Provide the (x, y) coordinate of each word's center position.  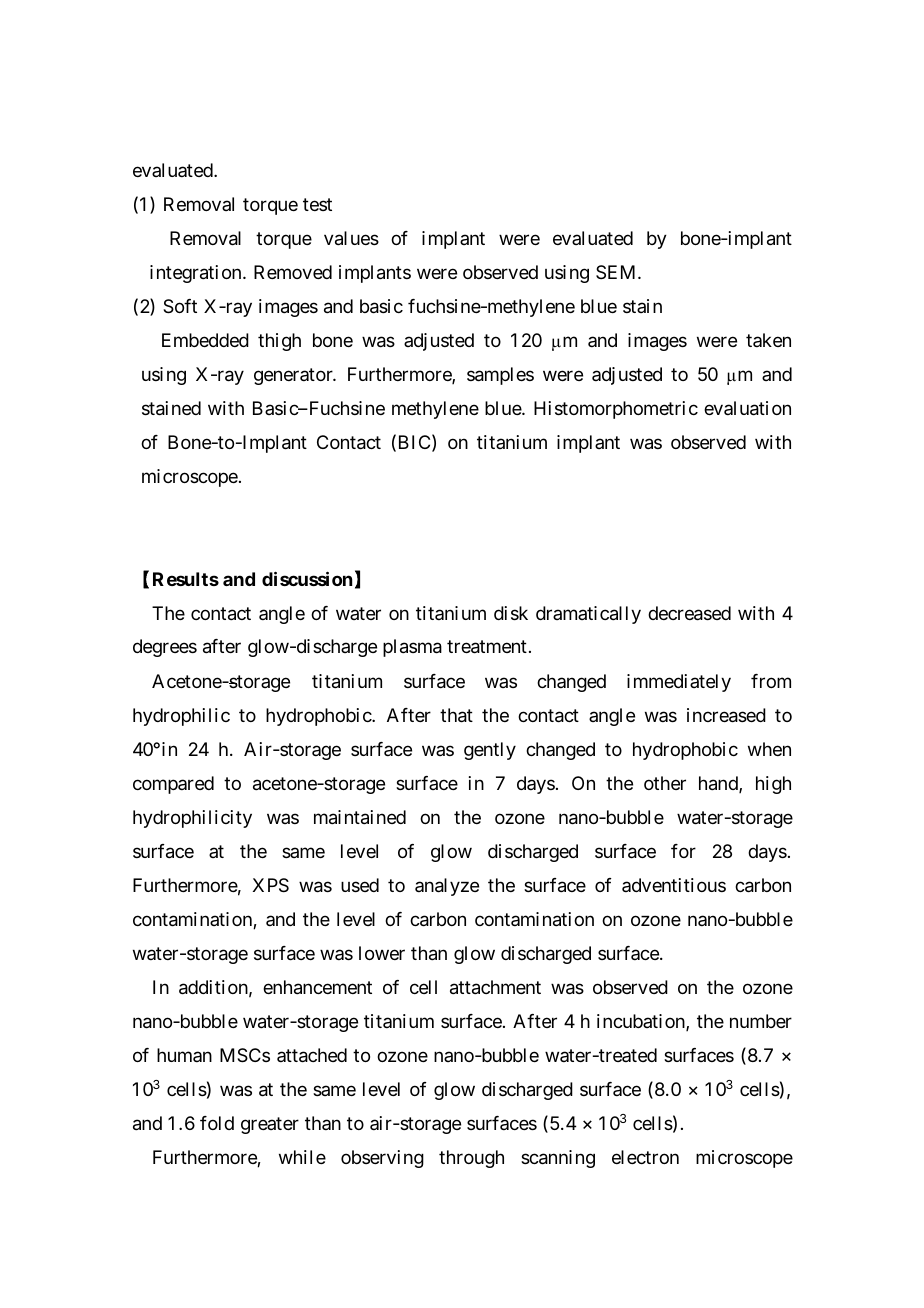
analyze (447, 887)
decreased (689, 613)
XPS (271, 885)
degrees (165, 648)
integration (195, 274)
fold (217, 1123)
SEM (615, 272)
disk (511, 613)
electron (645, 1157)
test (317, 205)
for (683, 851)
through (471, 1159)
